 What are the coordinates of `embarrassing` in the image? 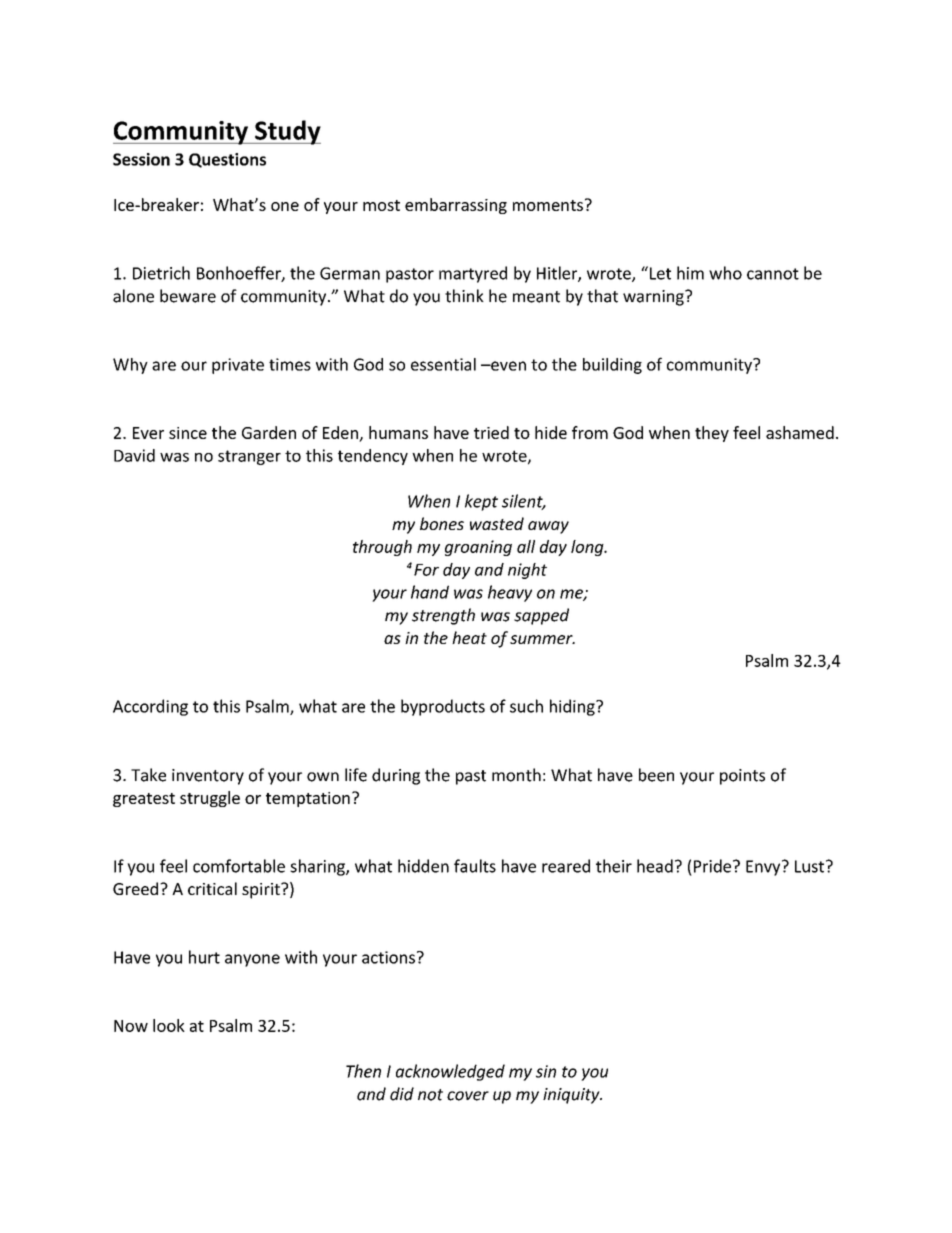 It's located at (456, 206).
